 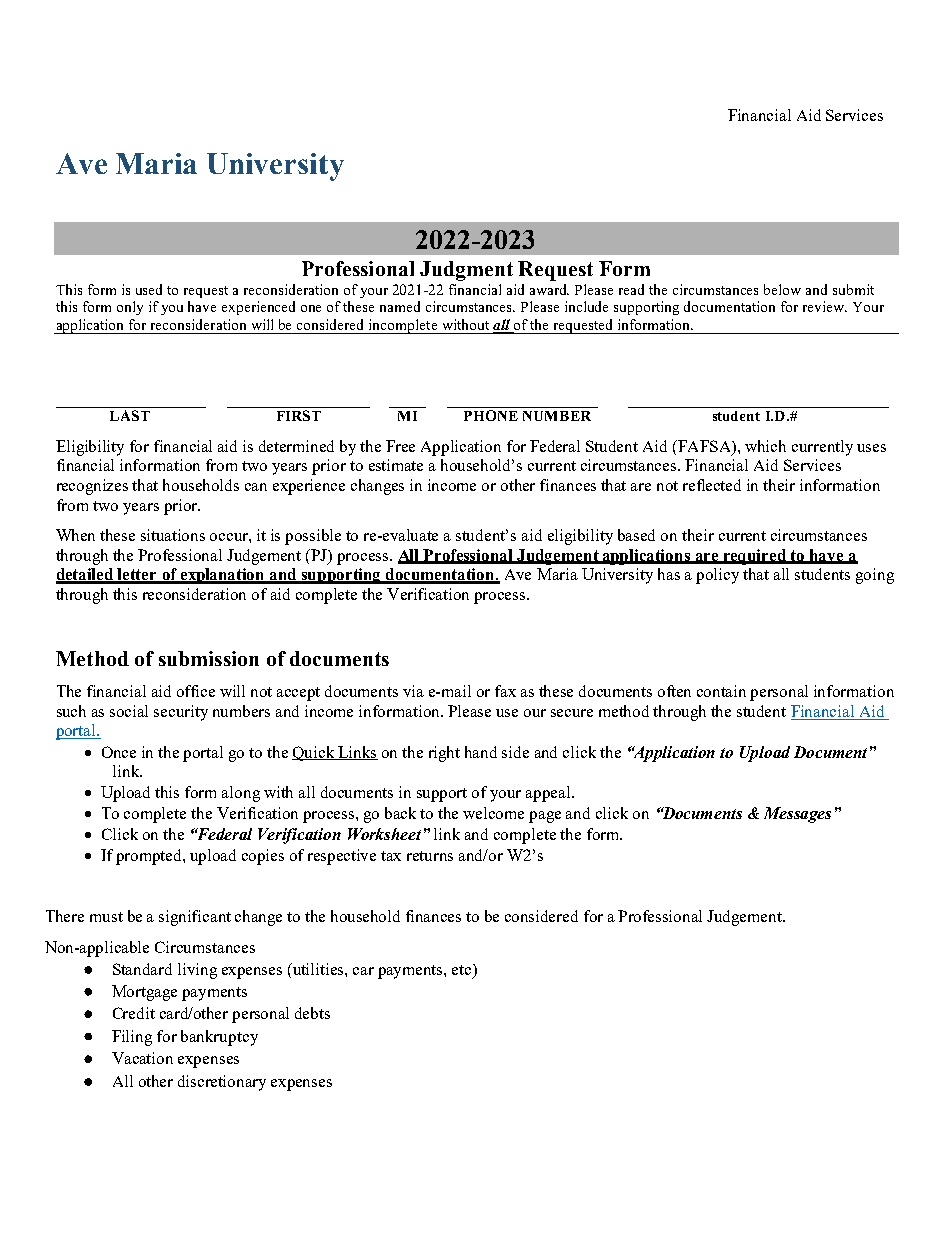 What do you see at coordinates (430, 856) in the screenshot?
I see `returns` at bounding box center [430, 856].
